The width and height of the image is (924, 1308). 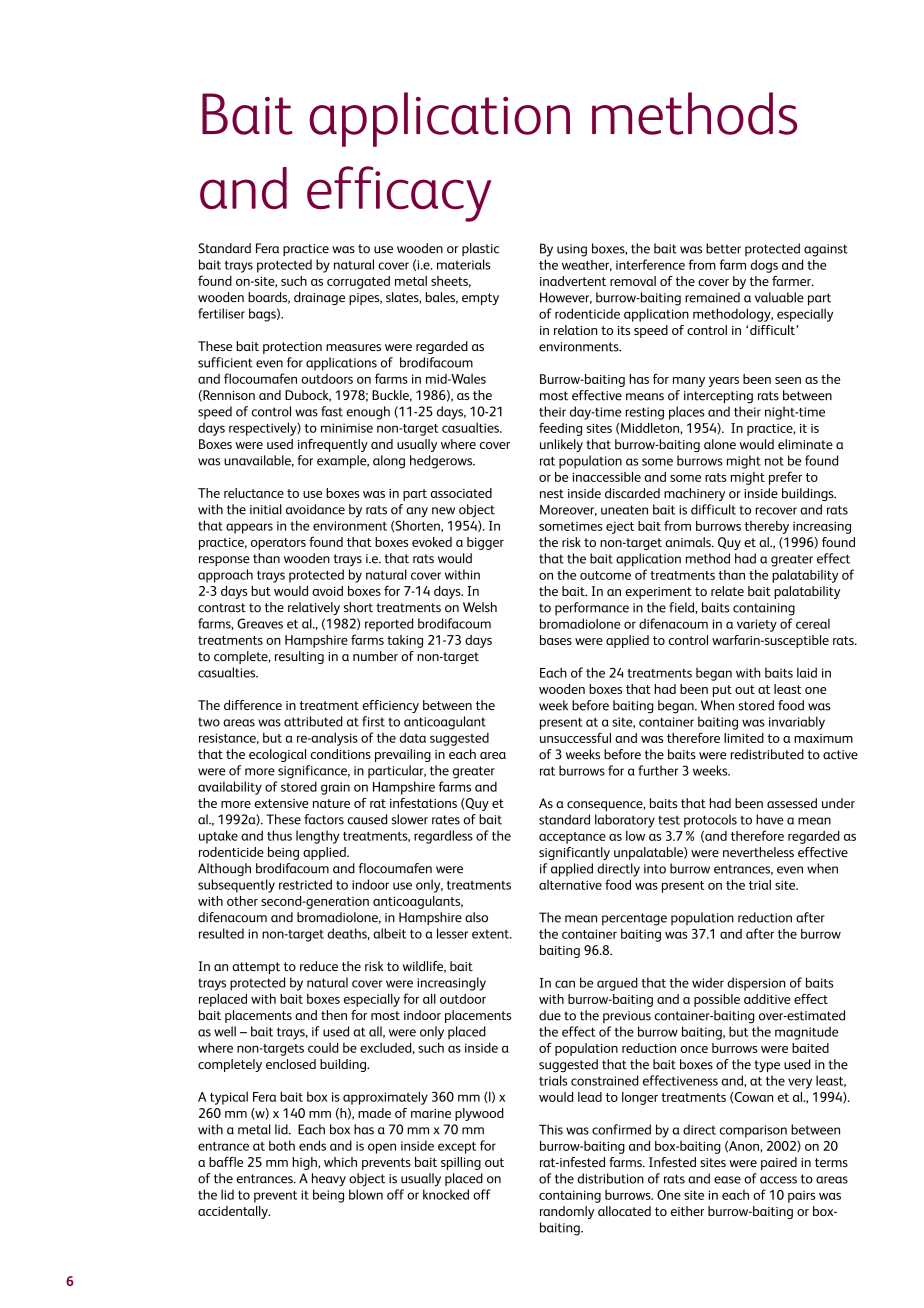 What do you see at coordinates (567, 1212) in the image?
I see `randomly` at bounding box center [567, 1212].
